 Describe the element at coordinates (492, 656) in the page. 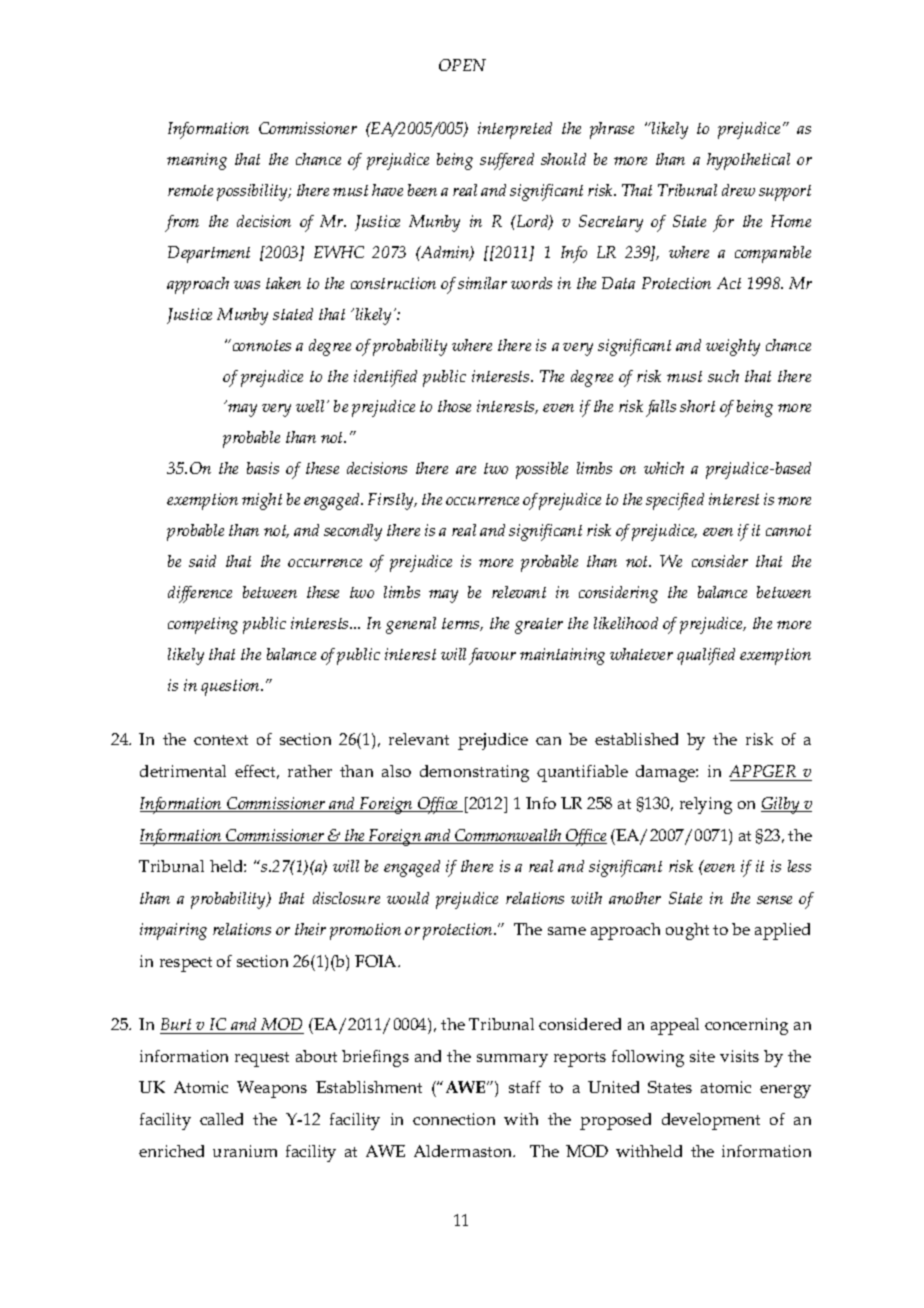

I see `favour` at that location.
